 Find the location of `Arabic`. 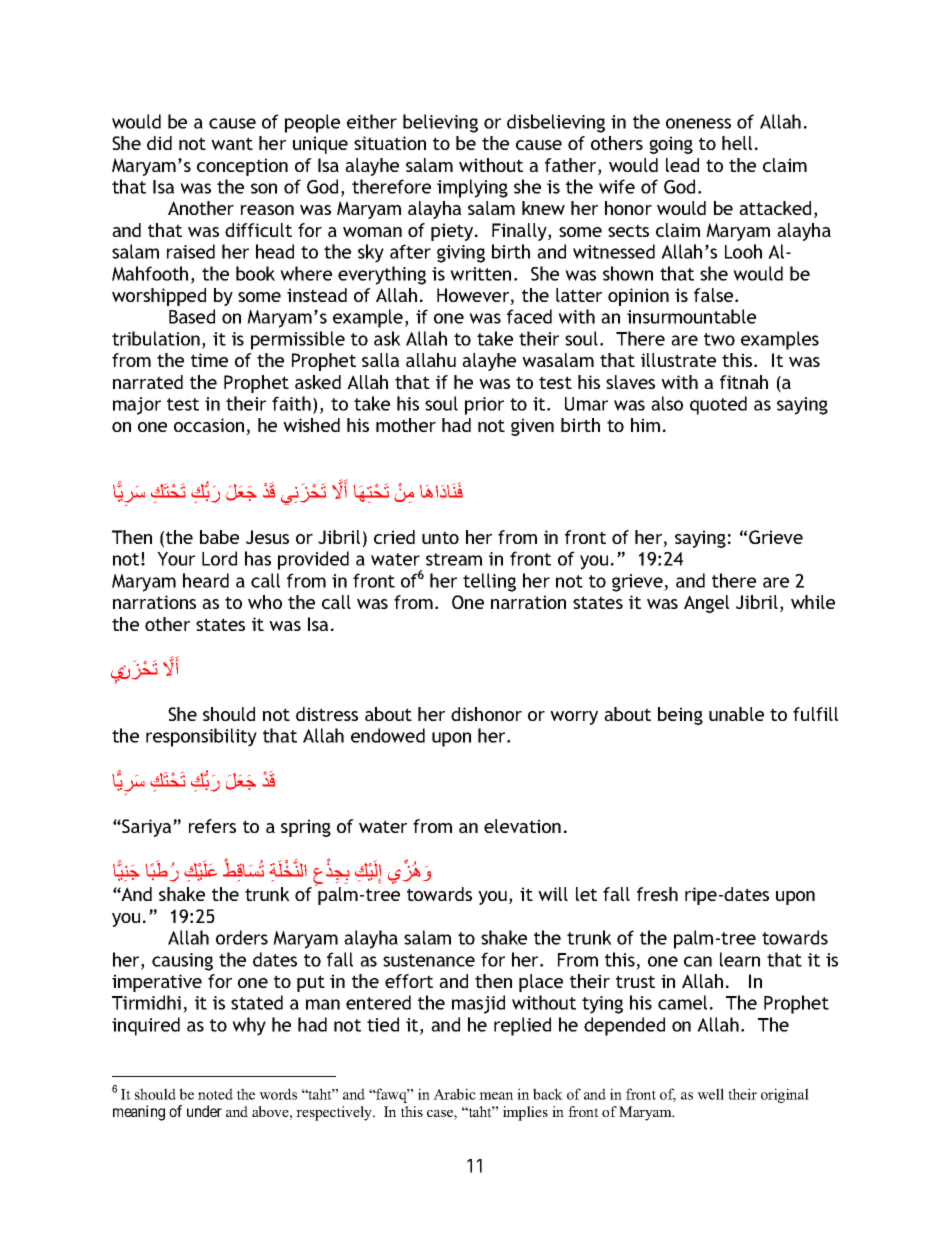

Arabic is located at coordinates (454, 1094).
